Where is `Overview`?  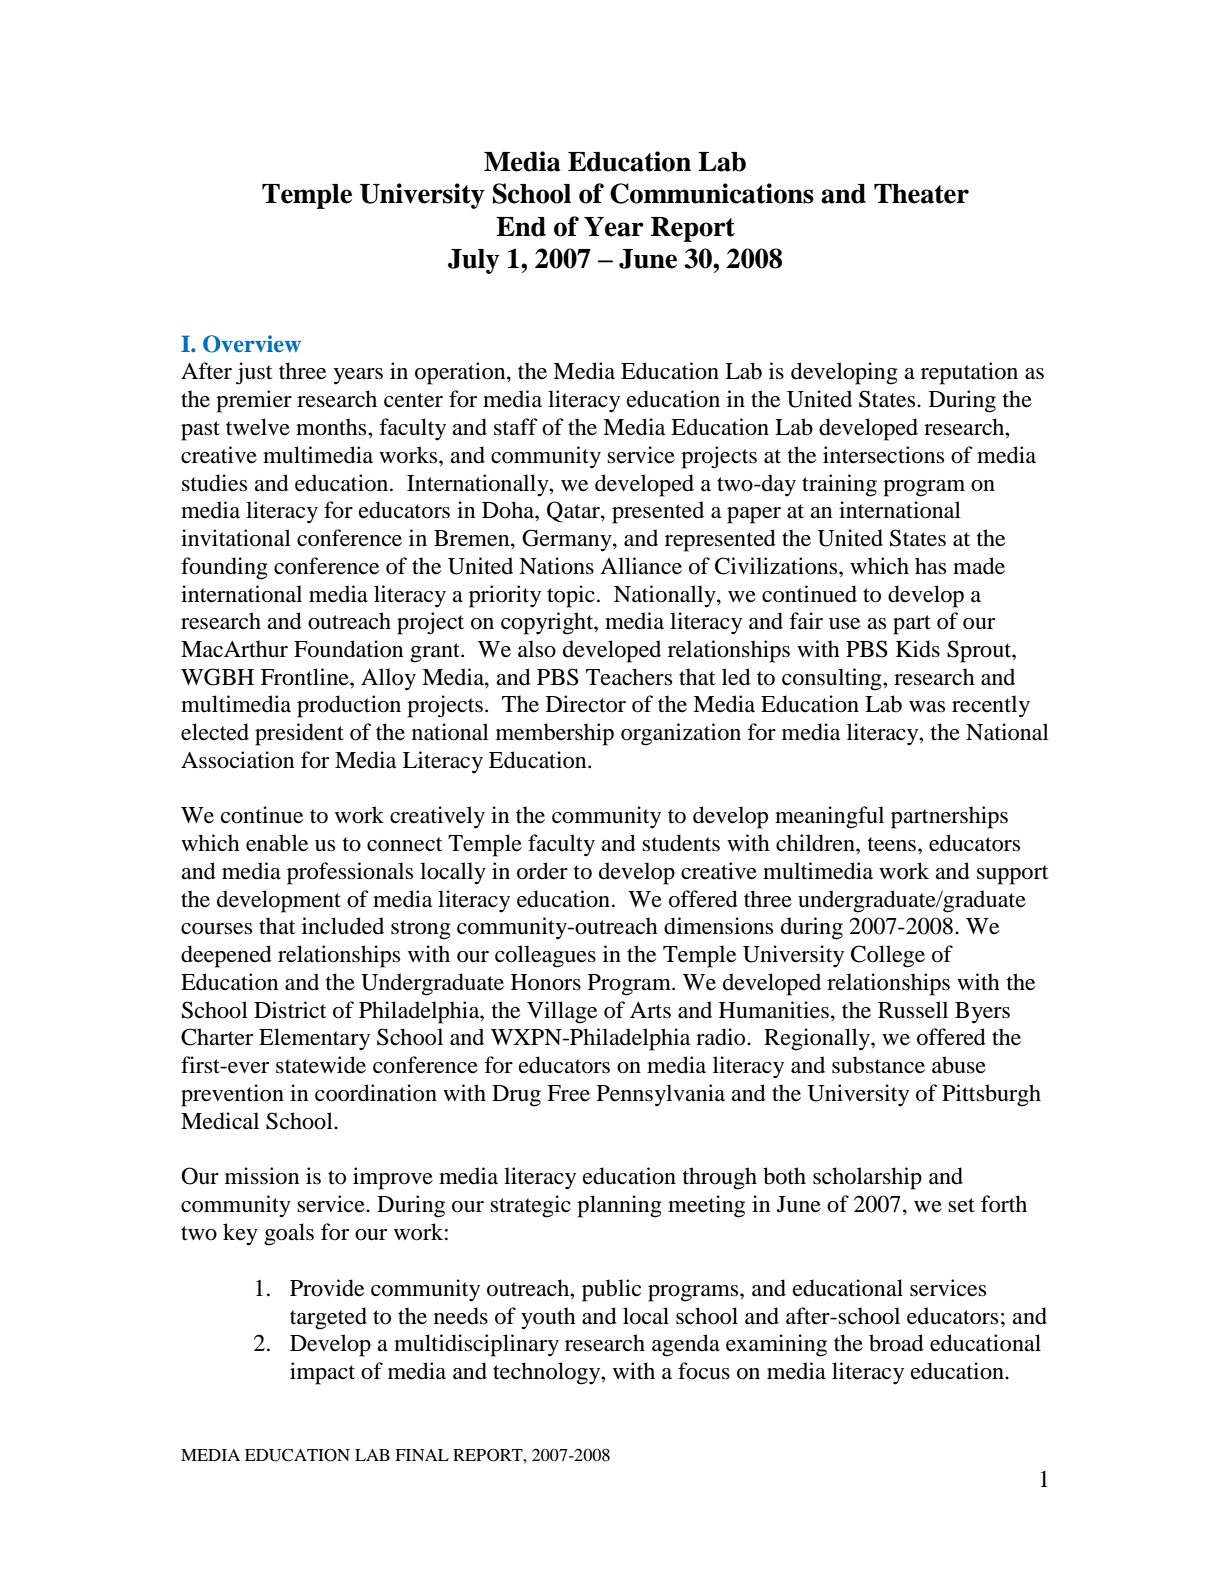 Overview is located at coordinates (252, 344).
